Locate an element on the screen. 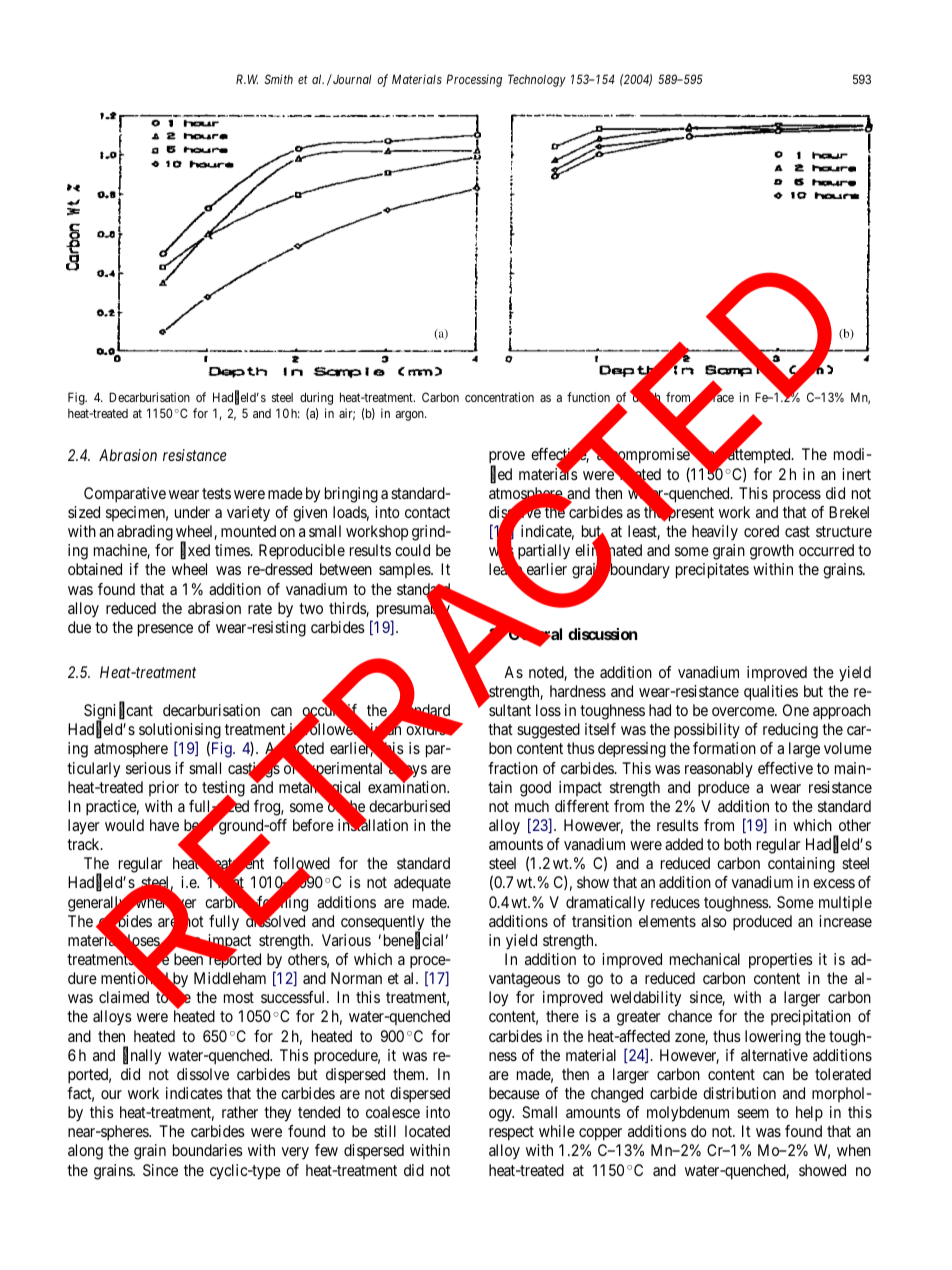 The width and height of the screenshot is (952, 1270). fraction is located at coordinates (513, 768).
